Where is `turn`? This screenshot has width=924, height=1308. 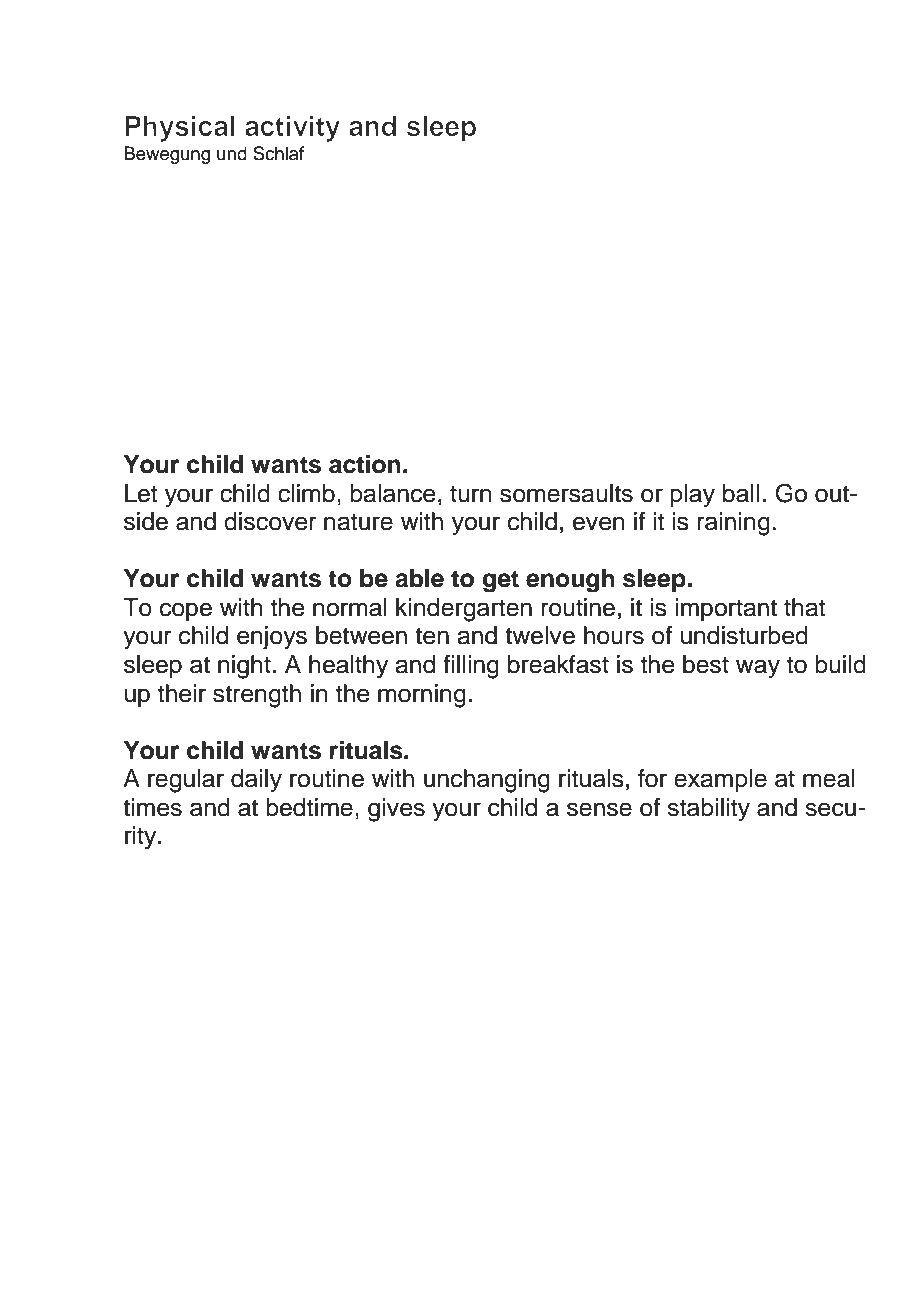
turn is located at coordinates (471, 494).
